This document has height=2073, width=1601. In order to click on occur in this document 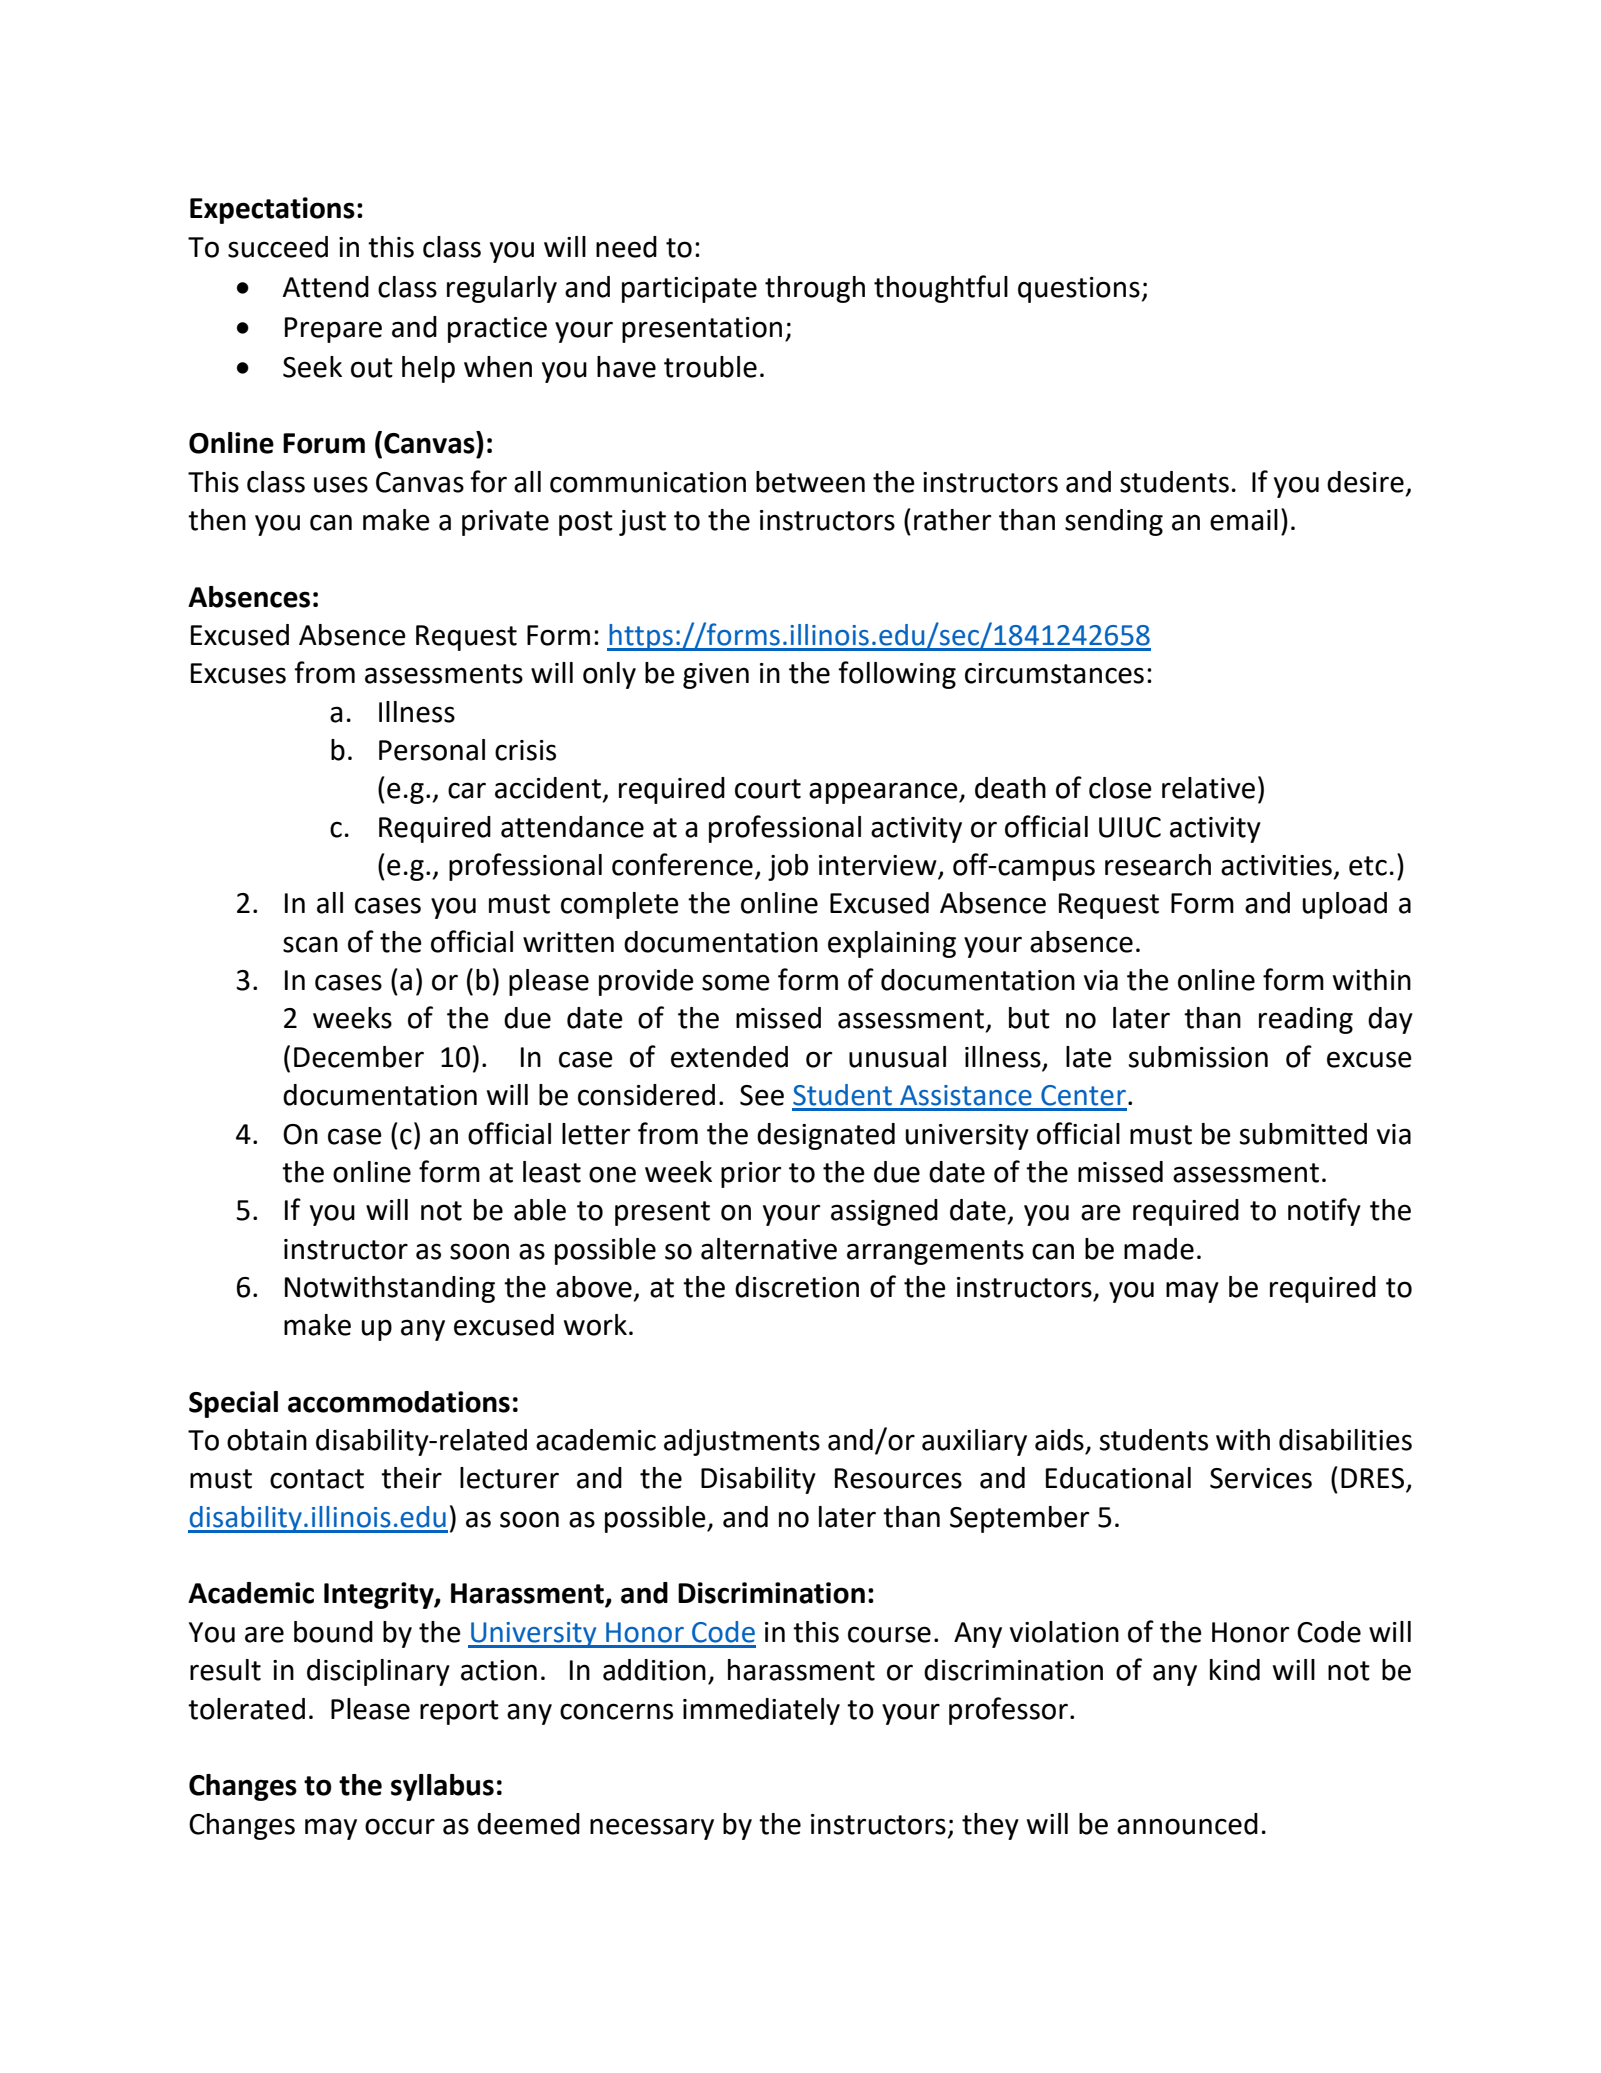, I will do `click(400, 1826)`.
